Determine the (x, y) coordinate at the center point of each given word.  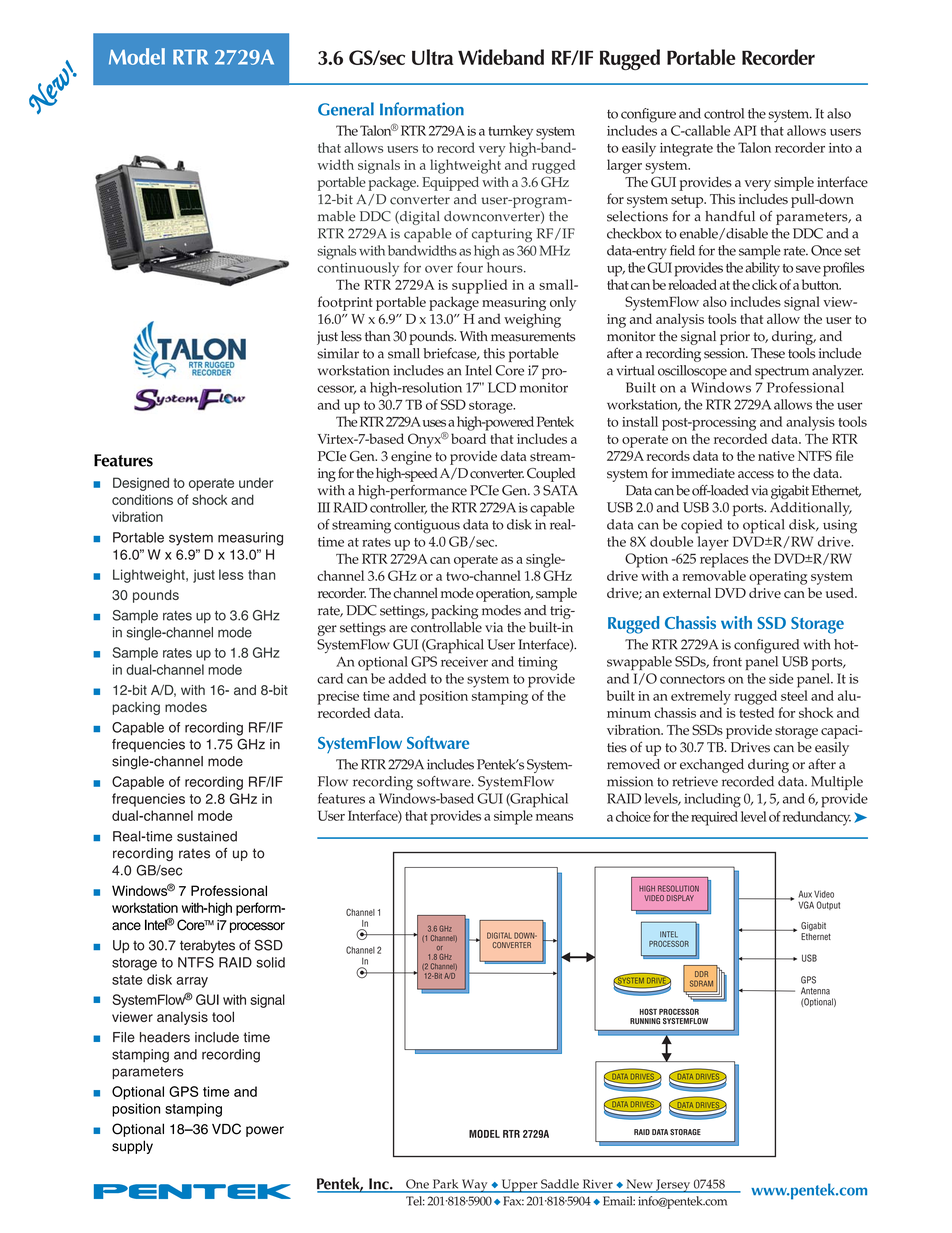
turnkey (510, 132)
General (346, 109)
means (554, 817)
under (256, 482)
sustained (207, 836)
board (468, 438)
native (776, 456)
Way (475, 1186)
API (744, 130)
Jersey (673, 1186)
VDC (226, 1129)
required (714, 818)
